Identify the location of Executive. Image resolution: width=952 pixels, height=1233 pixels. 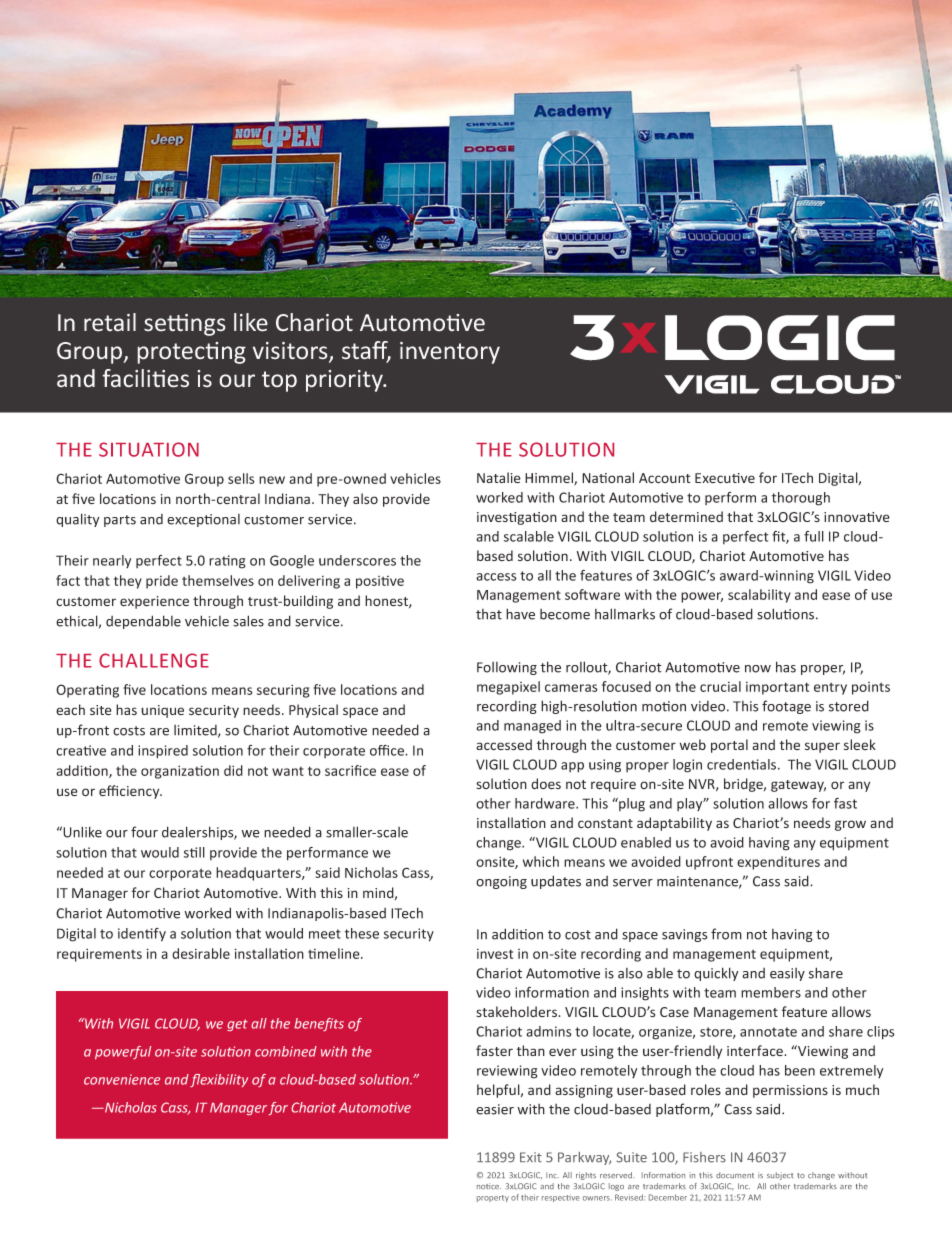
(725, 478).
